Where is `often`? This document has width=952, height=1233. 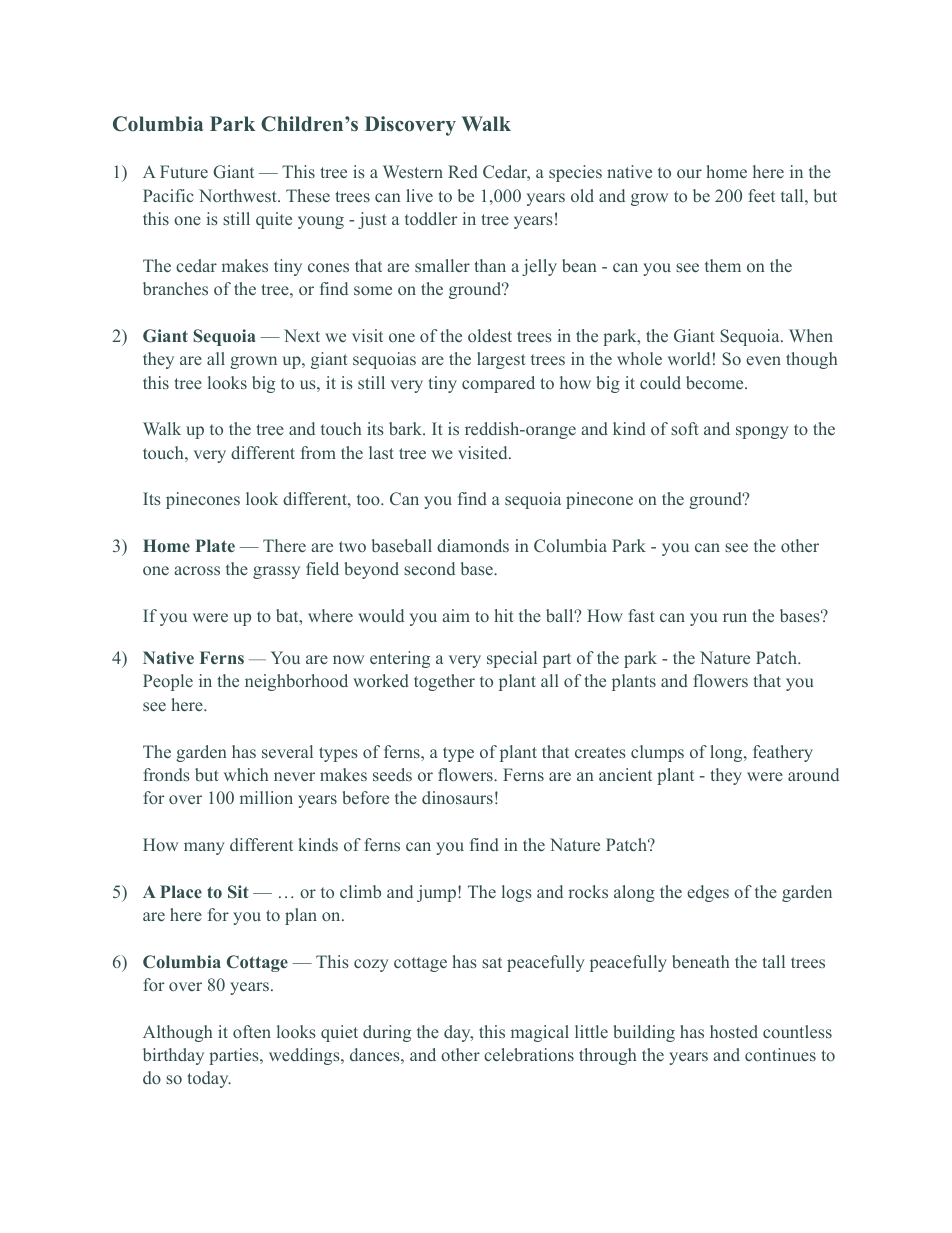 often is located at coordinates (252, 1031).
